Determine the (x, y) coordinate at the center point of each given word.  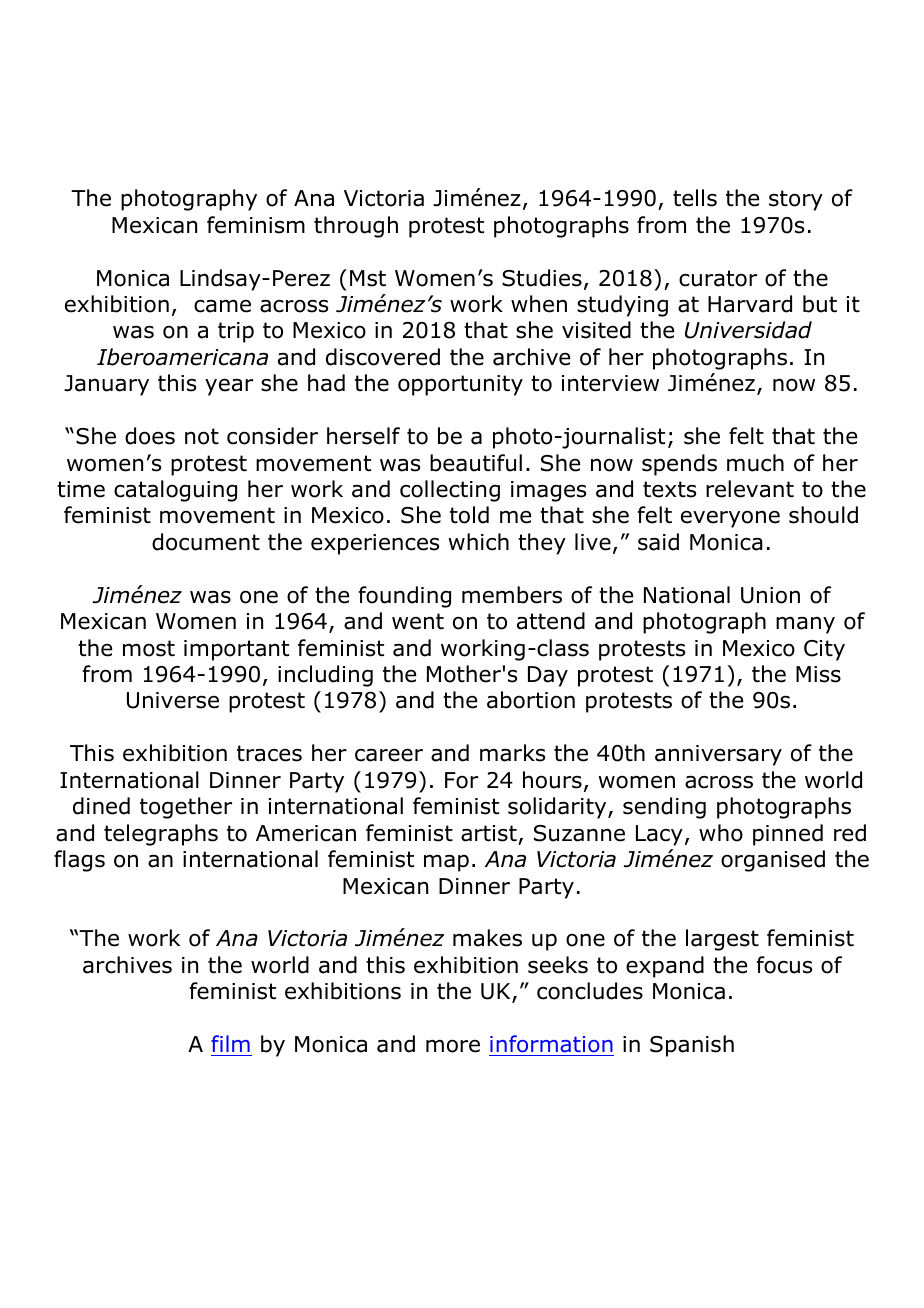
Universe (173, 700)
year (229, 387)
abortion (531, 700)
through (356, 227)
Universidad (748, 330)
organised (773, 861)
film (230, 1043)
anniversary (718, 755)
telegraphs (161, 835)
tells (695, 198)
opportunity (460, 385)
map (446, 863)
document (206, 542)
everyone (730, 519)
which (478, 542)
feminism (256, 225)
